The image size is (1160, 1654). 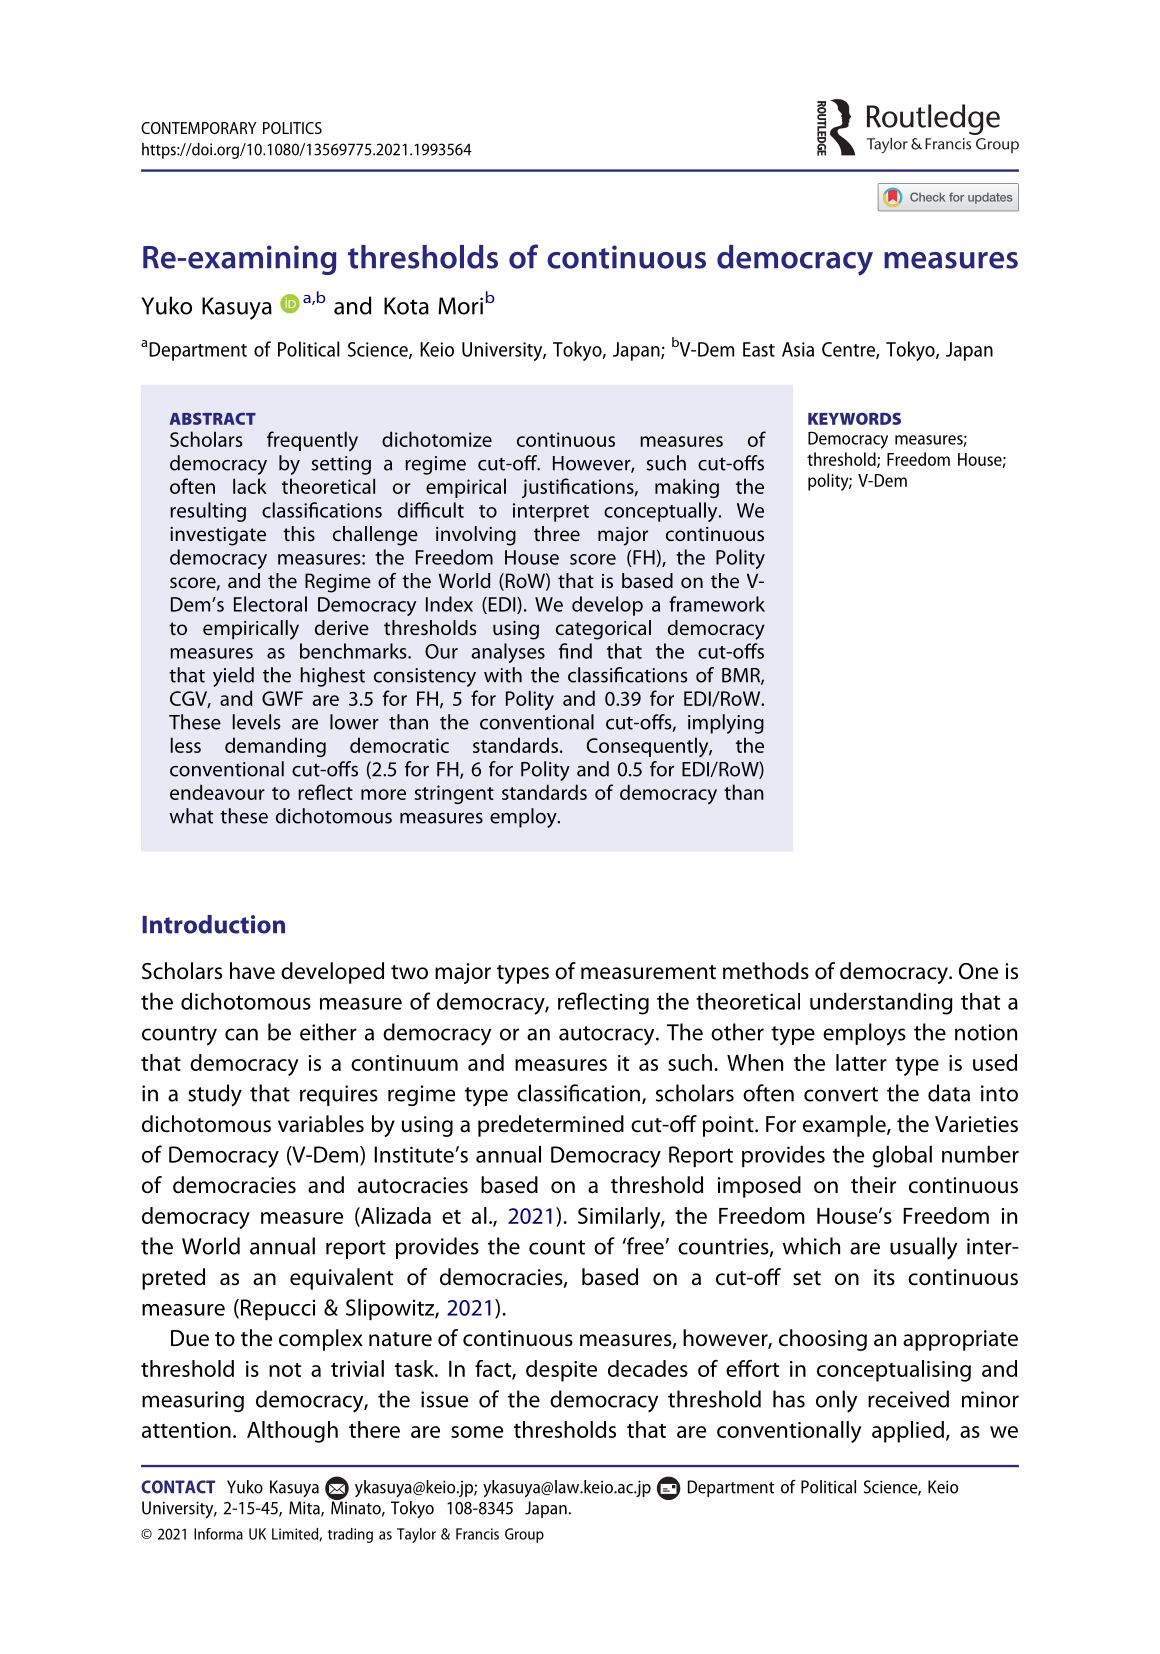 I want to click on Although, so click(x=292, y=1432).
